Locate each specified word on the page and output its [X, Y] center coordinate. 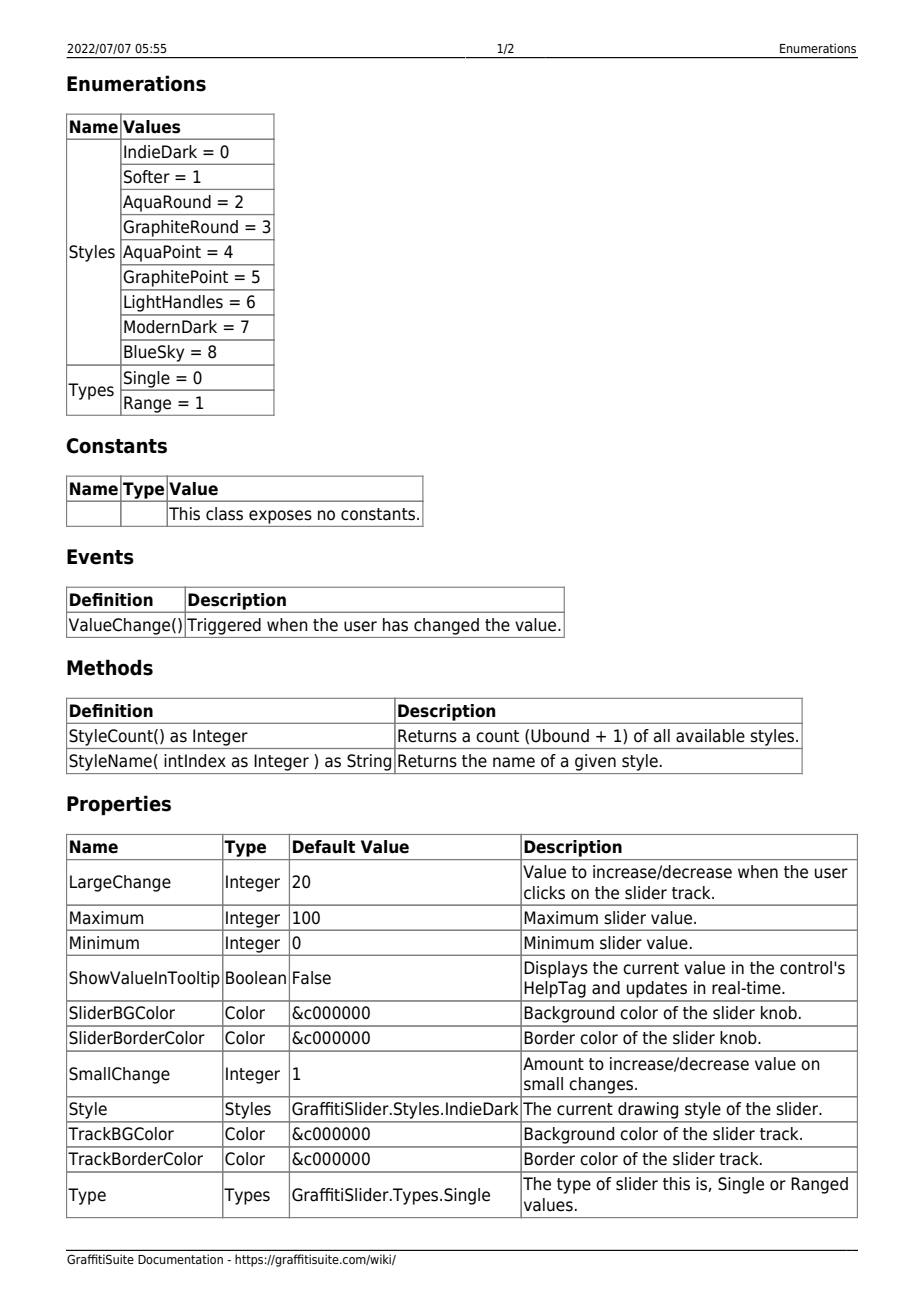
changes [603, 1085]
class [224, 514]
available [710, 736]
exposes [280, 517]
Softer [147, 177]
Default [324, 847]
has [395, 625]
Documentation [180, 1259]
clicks [544, 893]
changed [446, 626]
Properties [119, 805]
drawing [648, 1110]
